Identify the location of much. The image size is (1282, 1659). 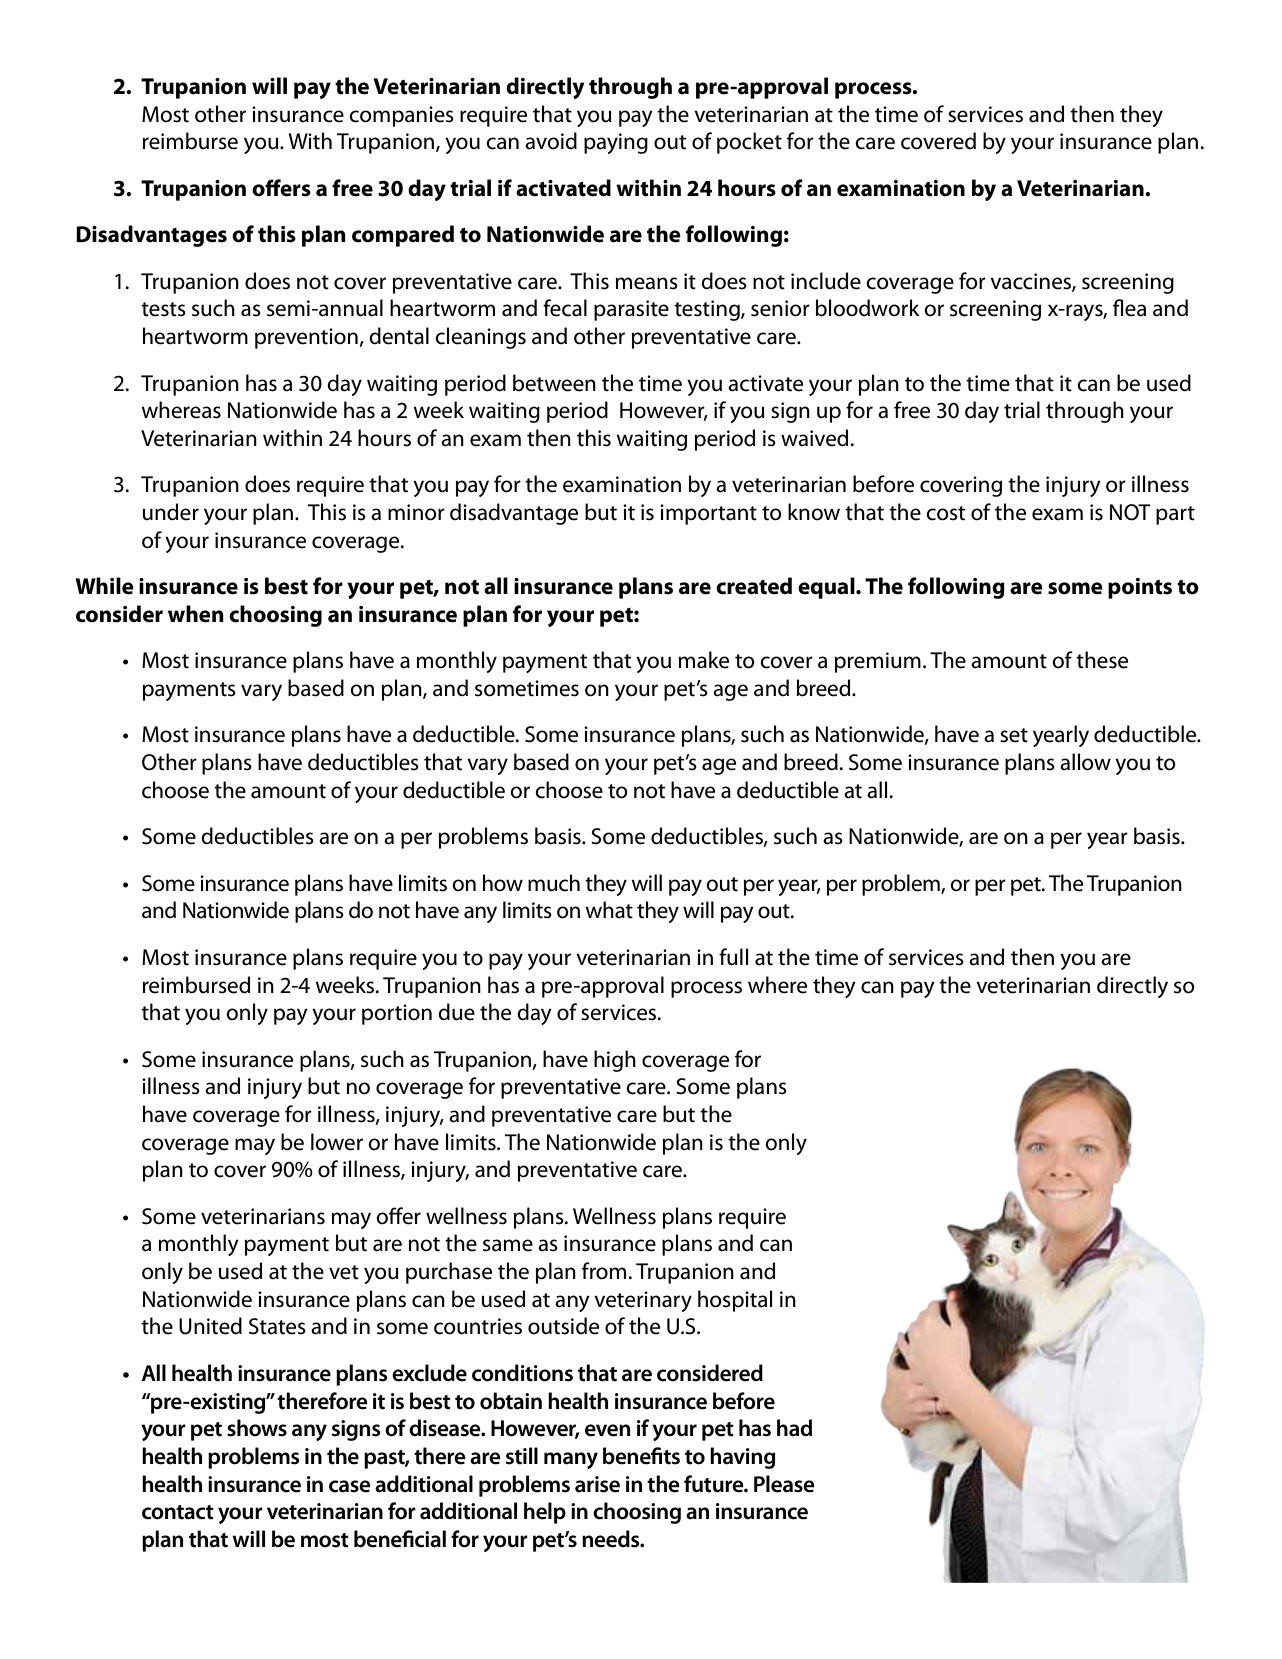
(554, 883).
